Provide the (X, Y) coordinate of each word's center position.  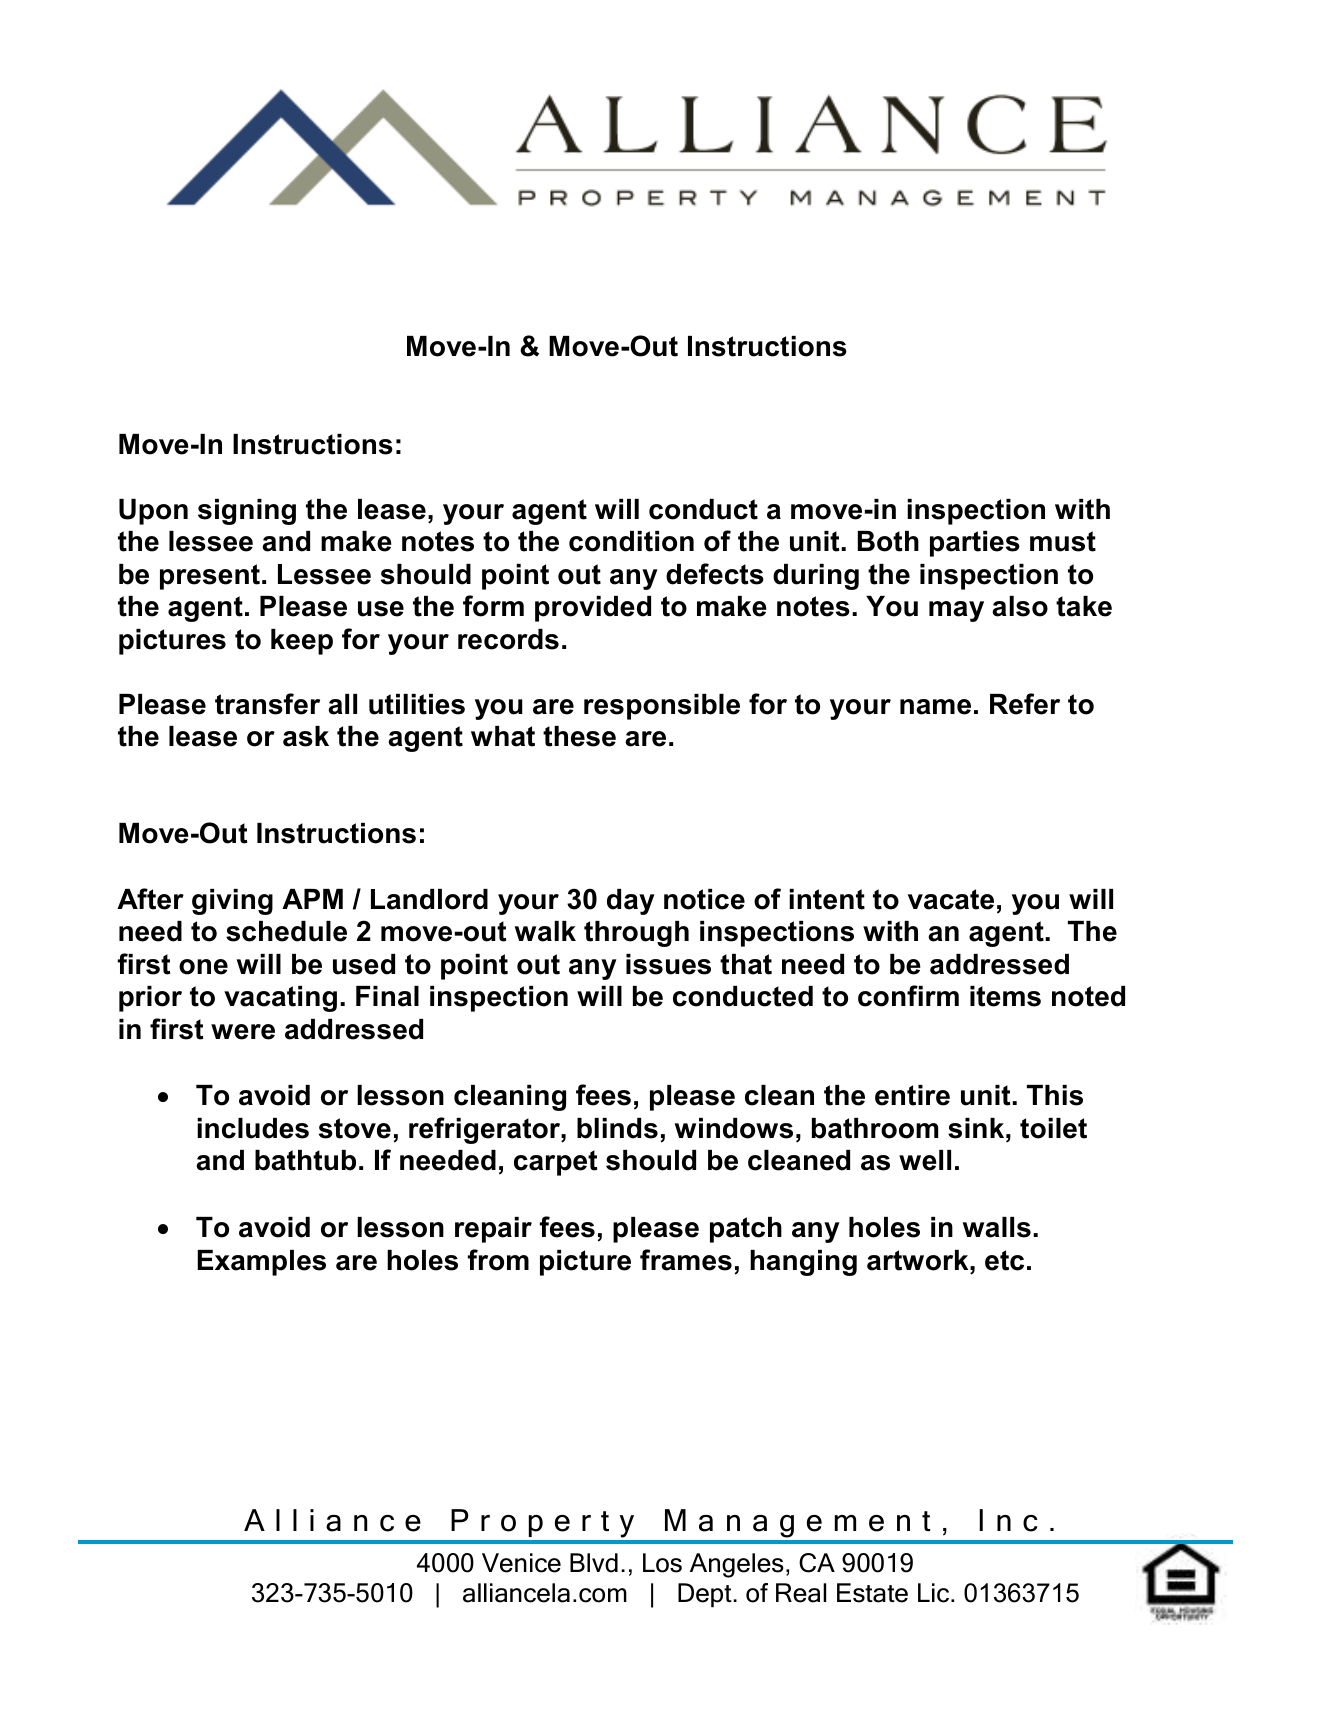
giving (232, 902)
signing (247, 512)
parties (975, 544)
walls (997, 1227)
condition (631, 541)
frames (686, 1260)
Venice (521, 1563)
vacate (951, 899)
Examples (261, 1263)
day (631, 902)
